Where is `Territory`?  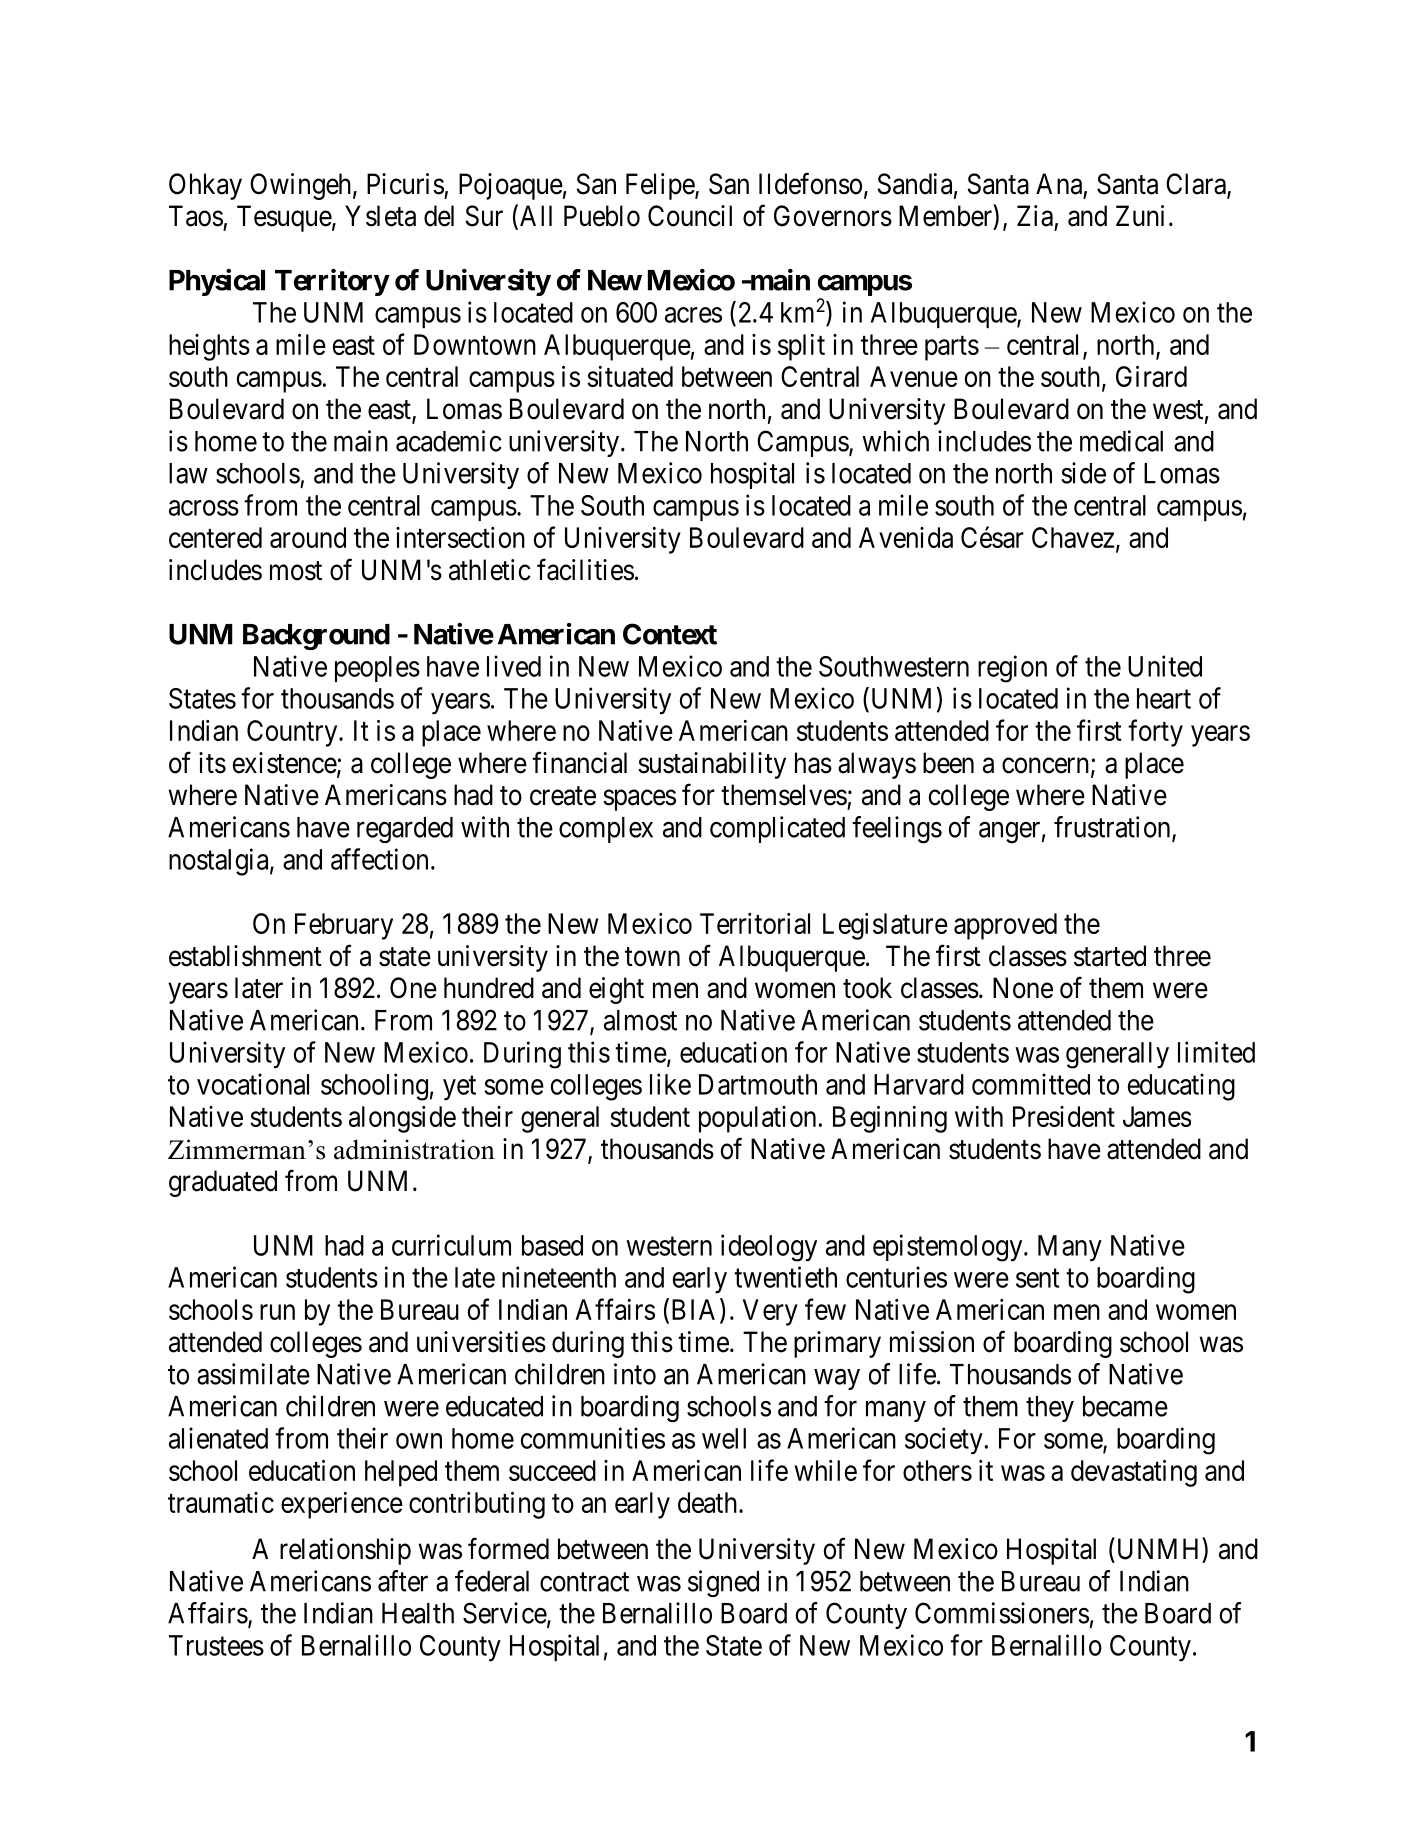
Territory is located at coordinates (332, 282).
